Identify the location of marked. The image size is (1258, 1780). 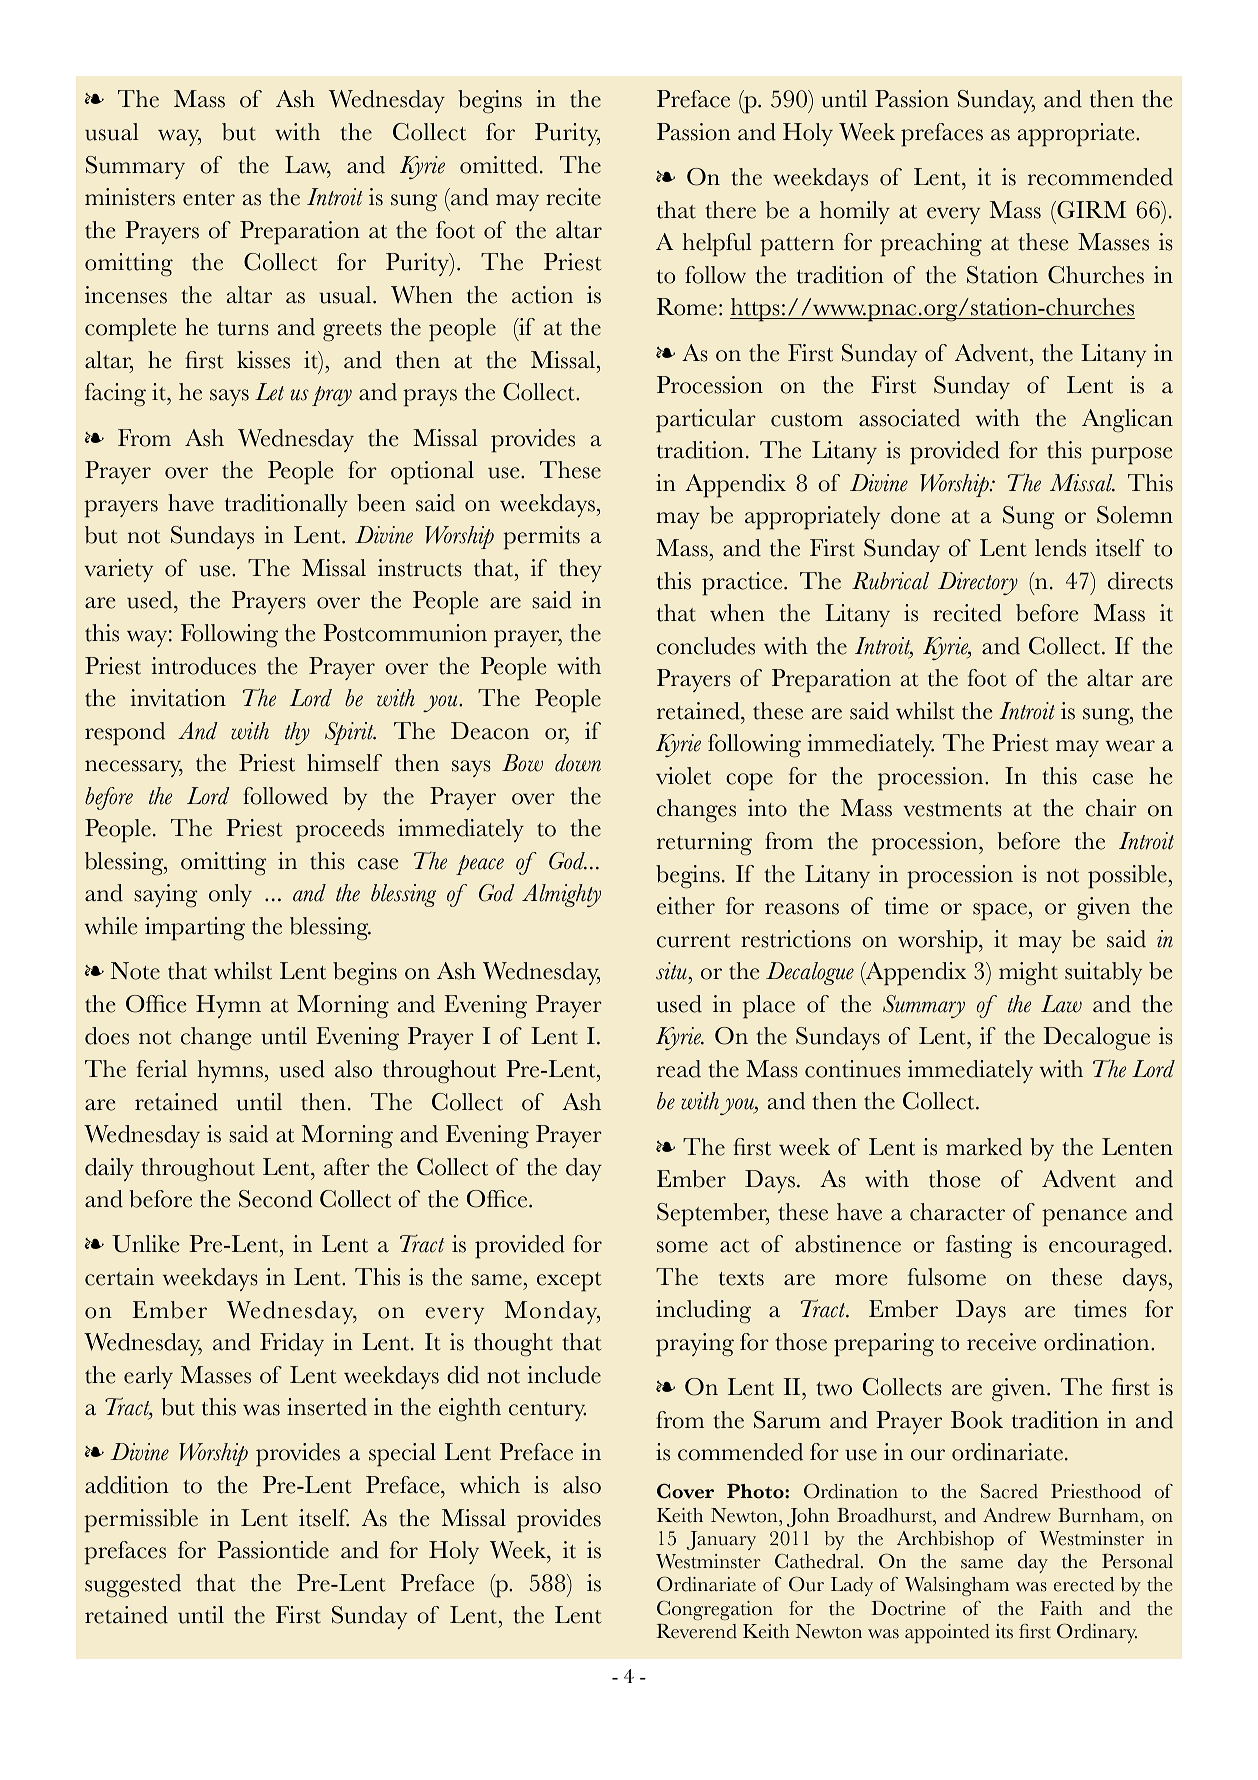
(984, 1147).
